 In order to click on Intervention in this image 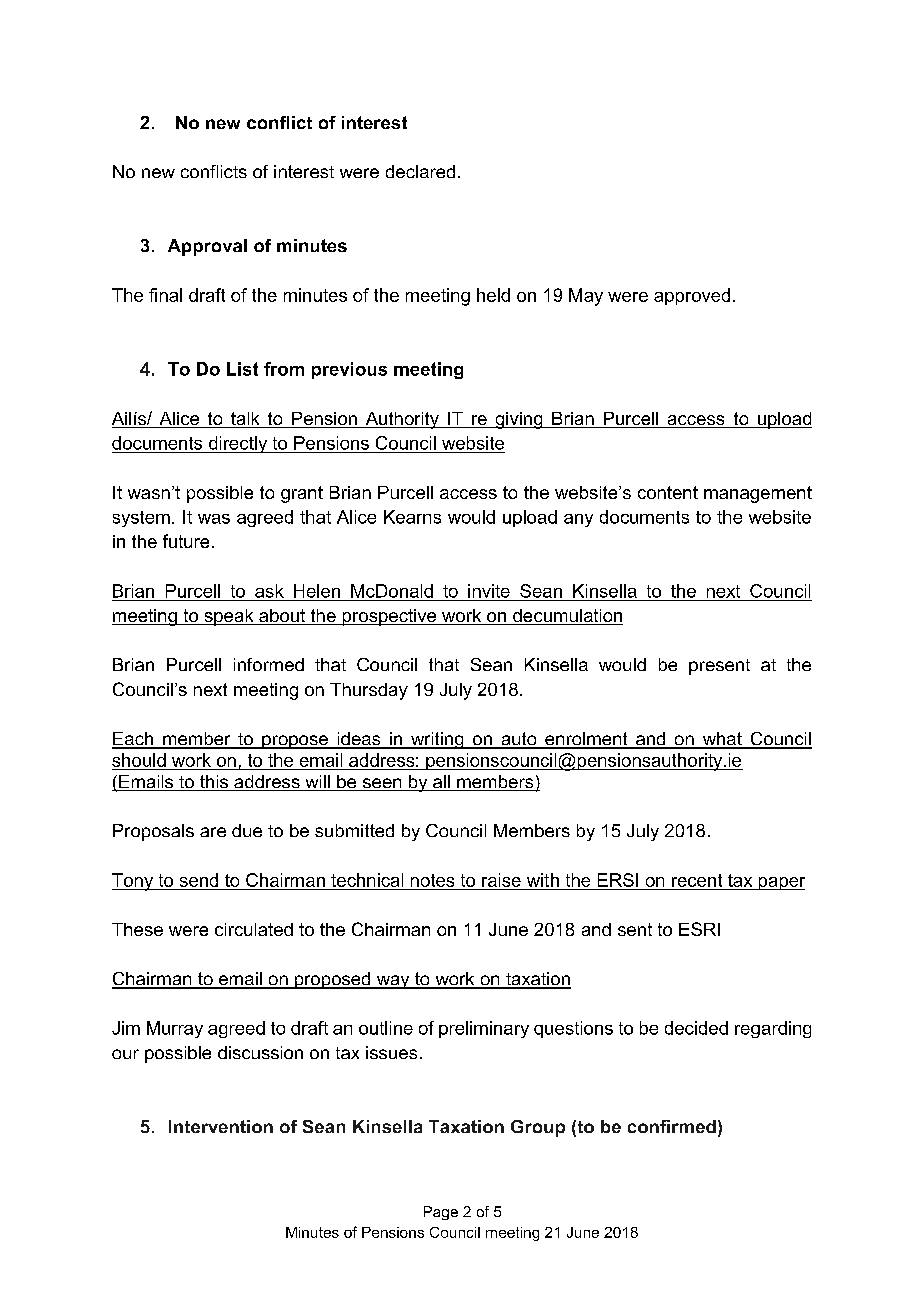, I will do `click(221, 1126)`.
